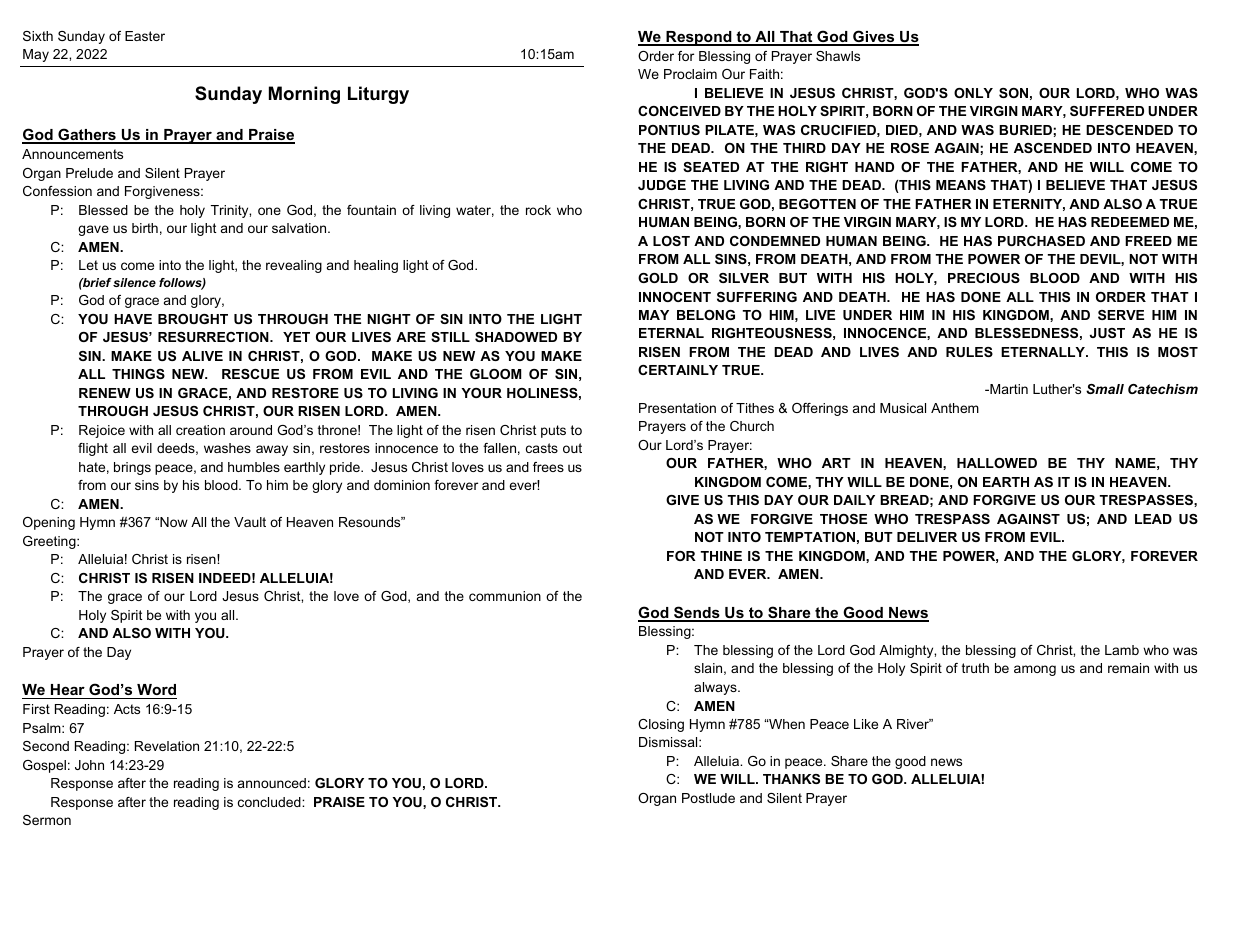  Describe the element at coordinates (697, 613) in the screenshot. I see `Sends` at that location.
